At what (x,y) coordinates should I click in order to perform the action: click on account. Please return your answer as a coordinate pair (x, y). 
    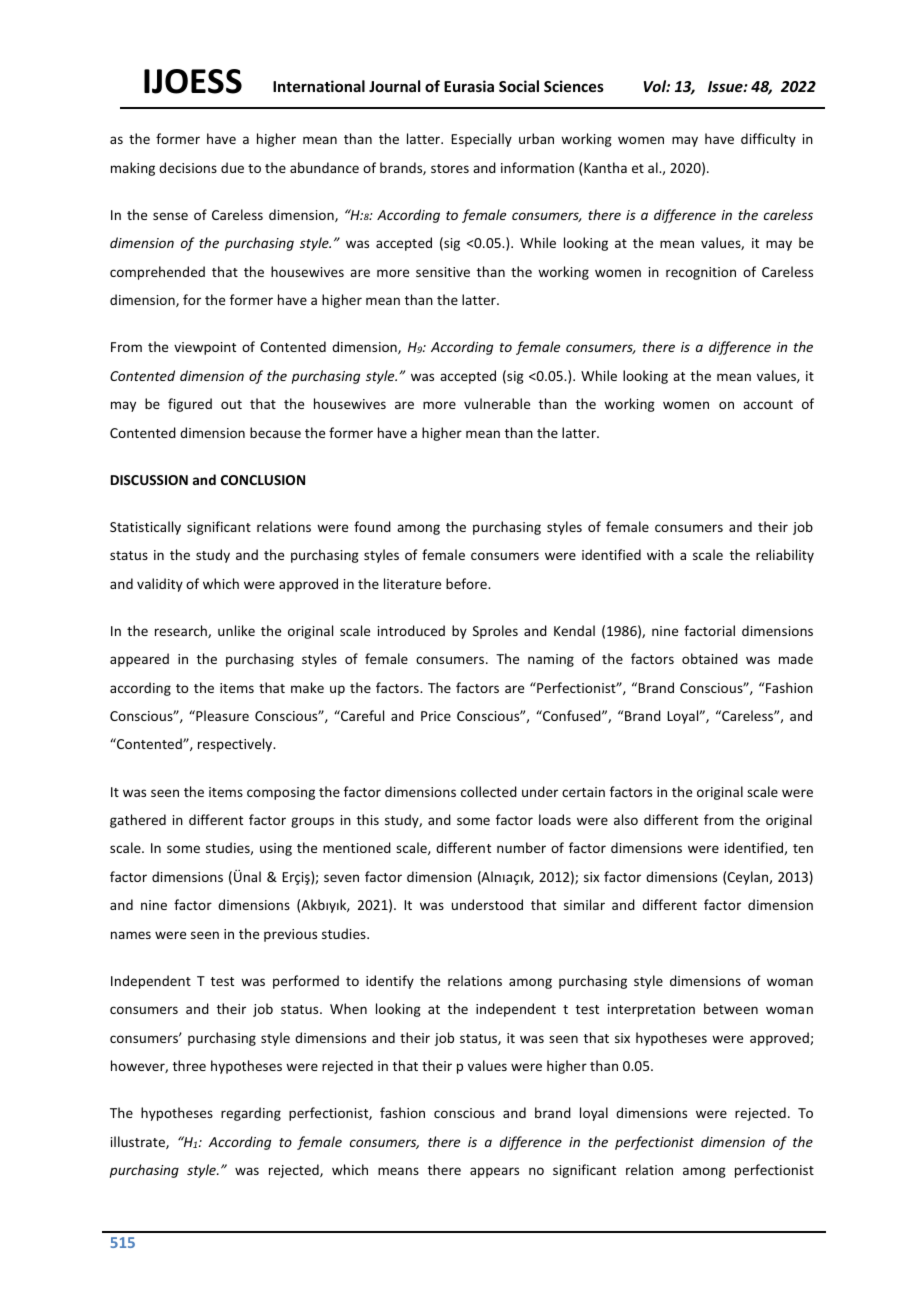
    Looking at the image, I should click on (768, 404).
